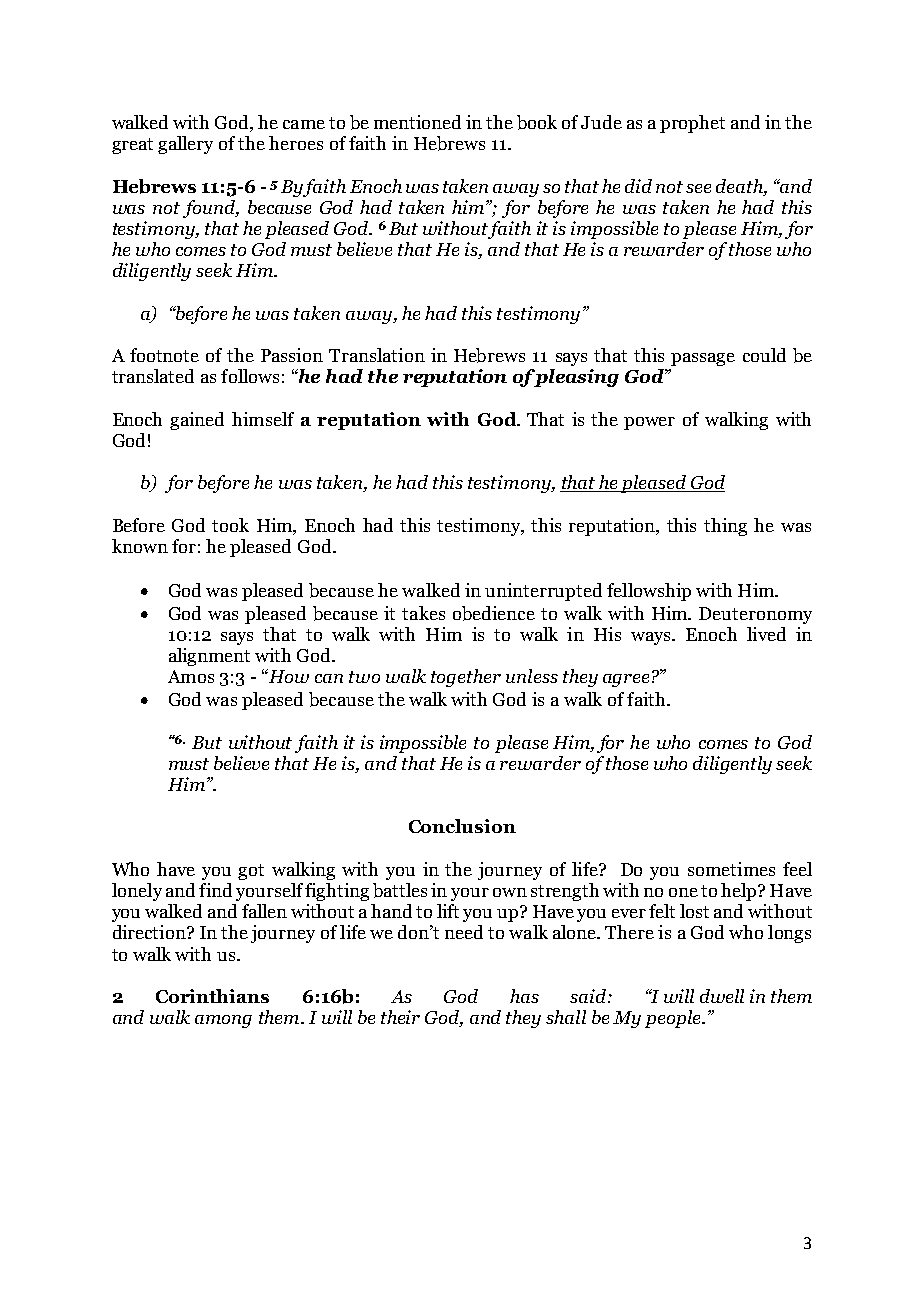 The height and width of the screenshot is (1309, 924). I want to click on Corinthians, so click(212, 996).
